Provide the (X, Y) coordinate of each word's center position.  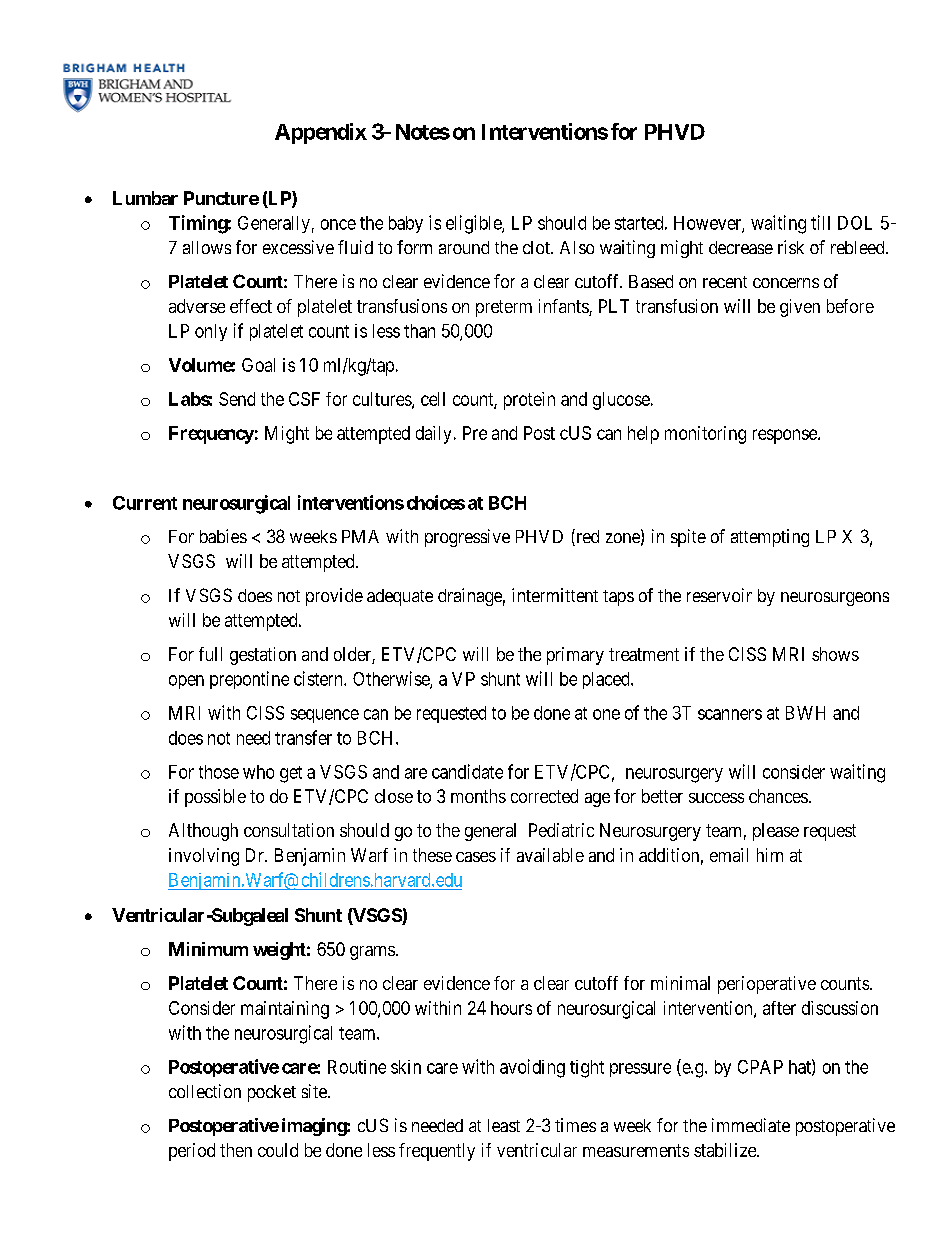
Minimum (208, 949)
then (236, 1150)
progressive (467, 538)
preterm (504, 308)
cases (476, 857)
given (800, 308)
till (820, 222)
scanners (730, 714)
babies (223, 536)
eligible (474, 224)
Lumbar (145, 198)
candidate (467, 771)
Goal (258, 365)
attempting (770, 538)
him (770, 855)
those (219, 772)
